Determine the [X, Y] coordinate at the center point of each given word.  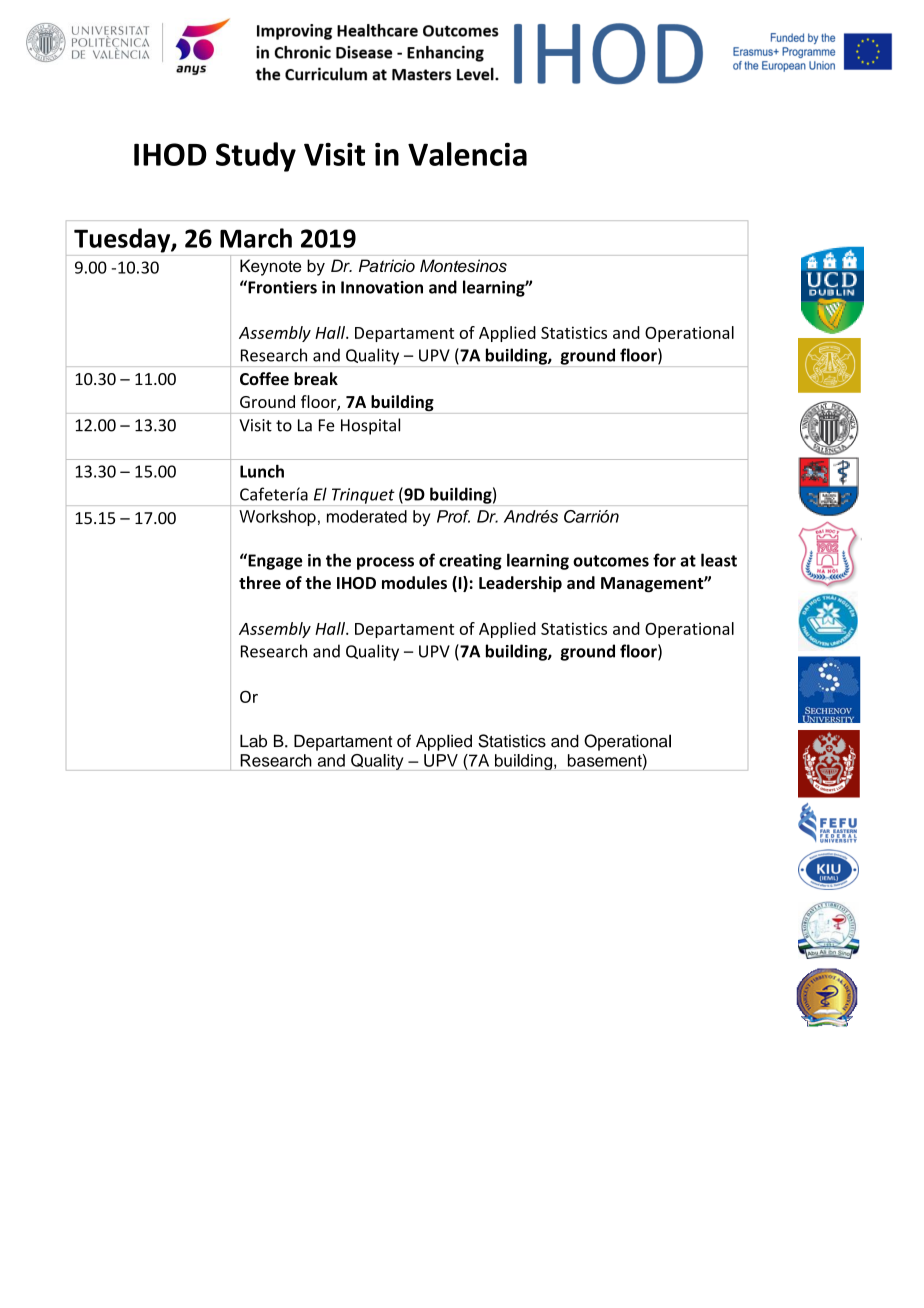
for [664, 560]
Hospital [370, 426]
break [316, 379]
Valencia [467, 154]
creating [470, 562]
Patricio [387, 265]
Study [256, 157]
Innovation [382, 287]
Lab [253, 741]
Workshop [277, 518]
